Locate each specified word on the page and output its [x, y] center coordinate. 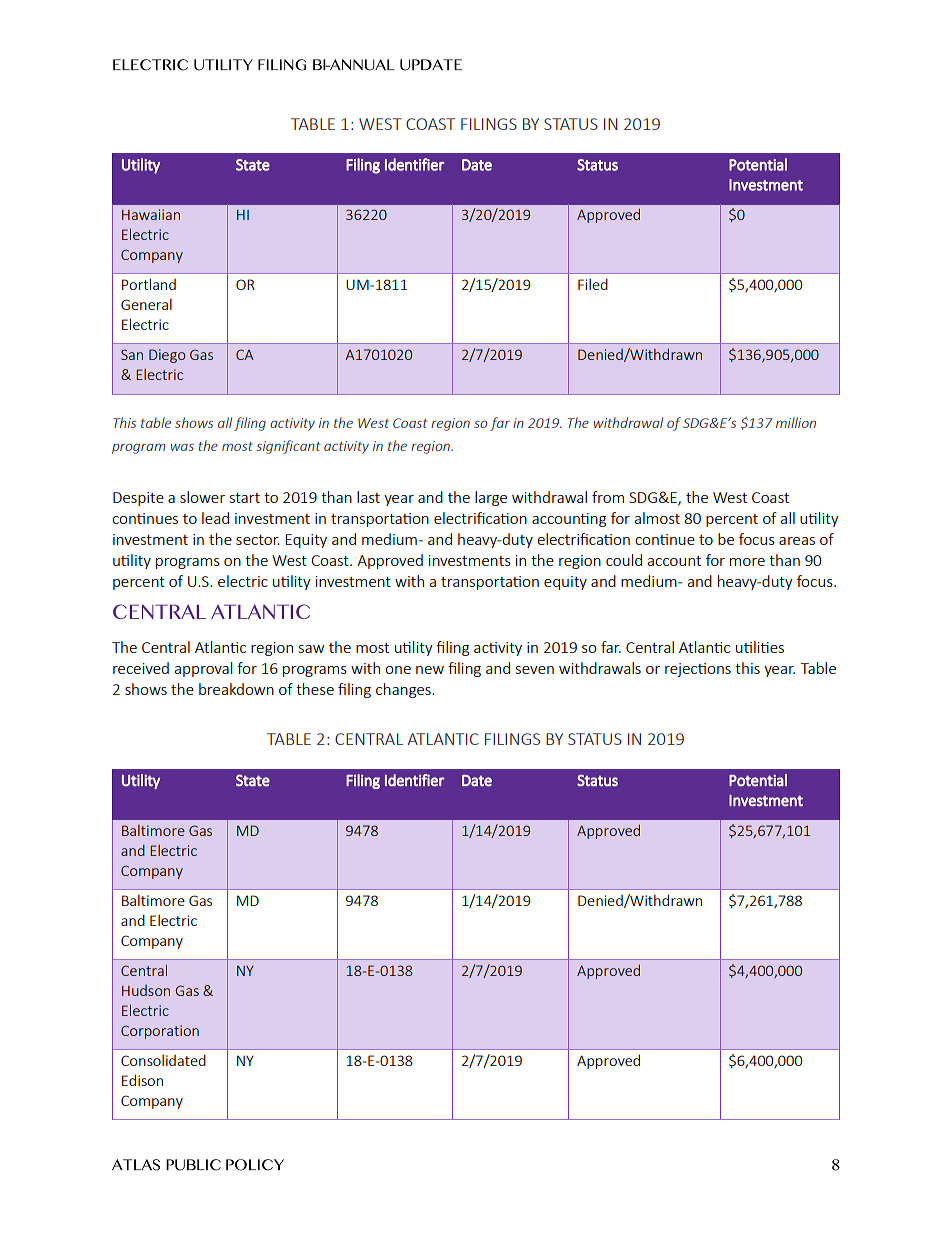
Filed [593, 284]
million [796, 422]
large [491, 498]
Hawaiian [151, 214]
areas [797, 541]
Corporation [160, 1032]
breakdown [236, 689]
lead [215, 518]
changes [404, 690]
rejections [698, 670]
